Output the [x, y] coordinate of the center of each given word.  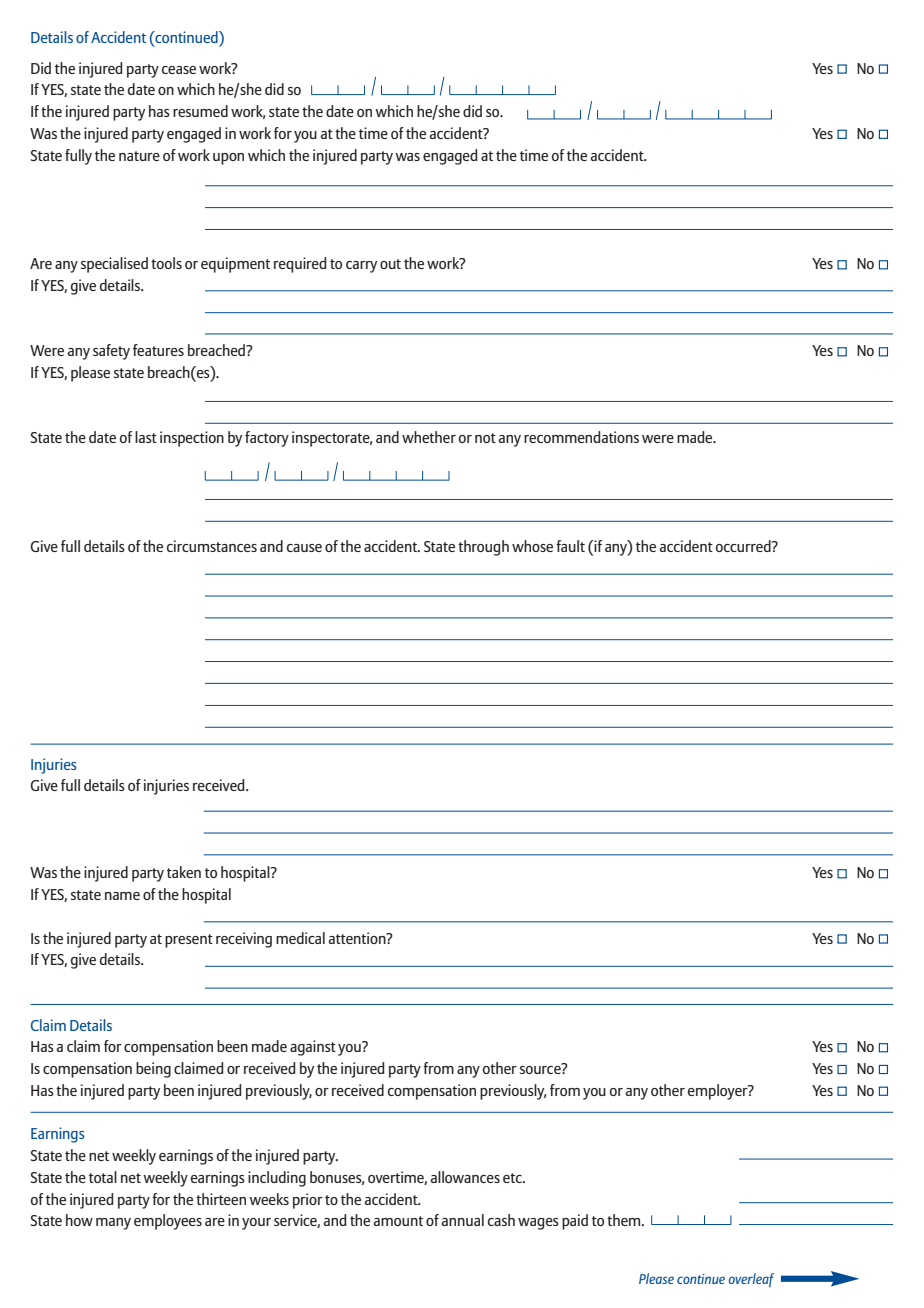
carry [361, 267]
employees [168, 1222]
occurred [744, 546]
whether [429, 437]
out [390, 264]
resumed [200, 111]
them [625, 1220]
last [146, 437]
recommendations [581, 437]
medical [300, 938]
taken [184, 872]
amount [398, 1221]
